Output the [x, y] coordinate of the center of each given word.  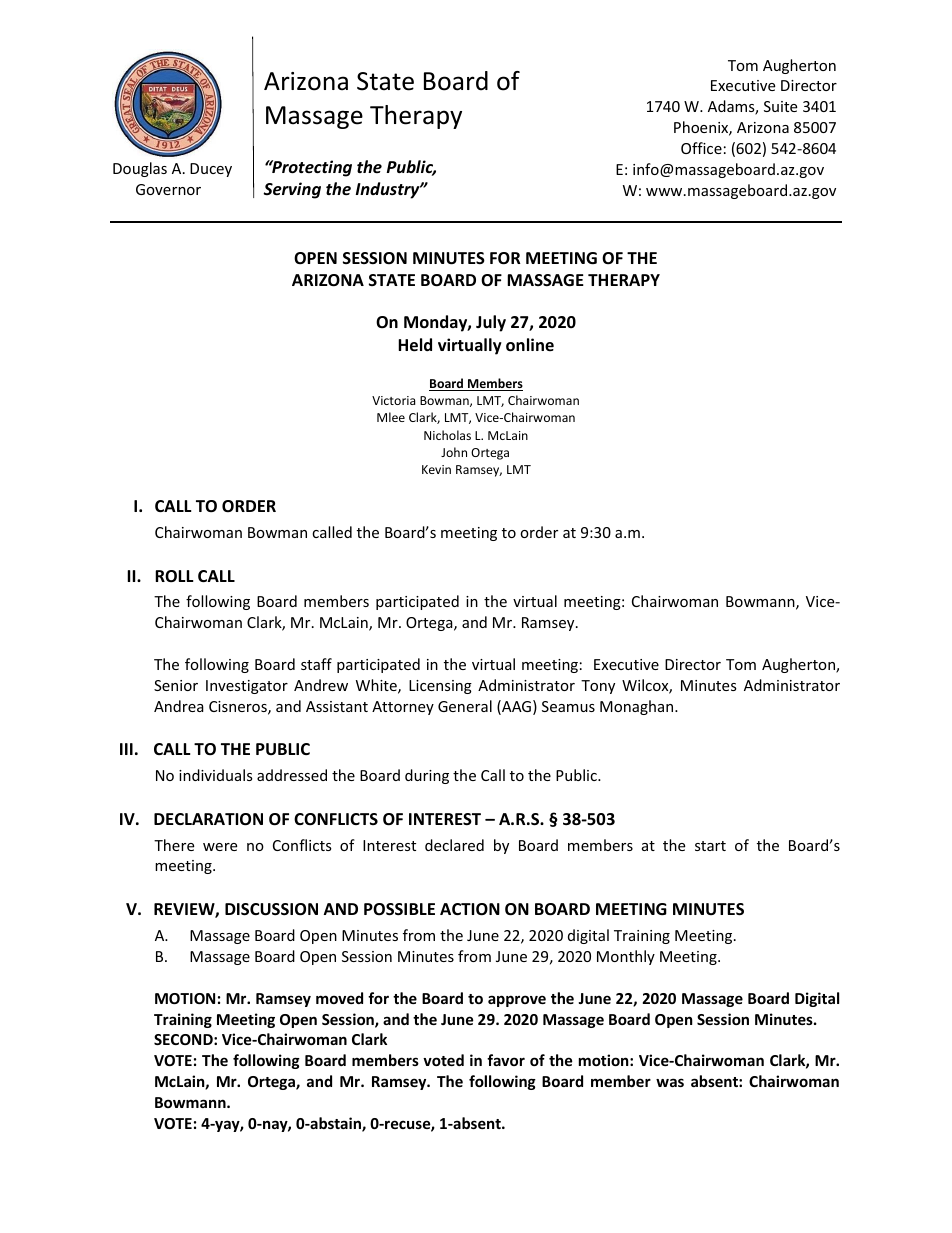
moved [339, 998]
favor [506, 1060]
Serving [292, 190]
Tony [598, 687]
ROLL [174, 576]
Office [701, 148]
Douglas [140, 169]
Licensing [440, 687]
